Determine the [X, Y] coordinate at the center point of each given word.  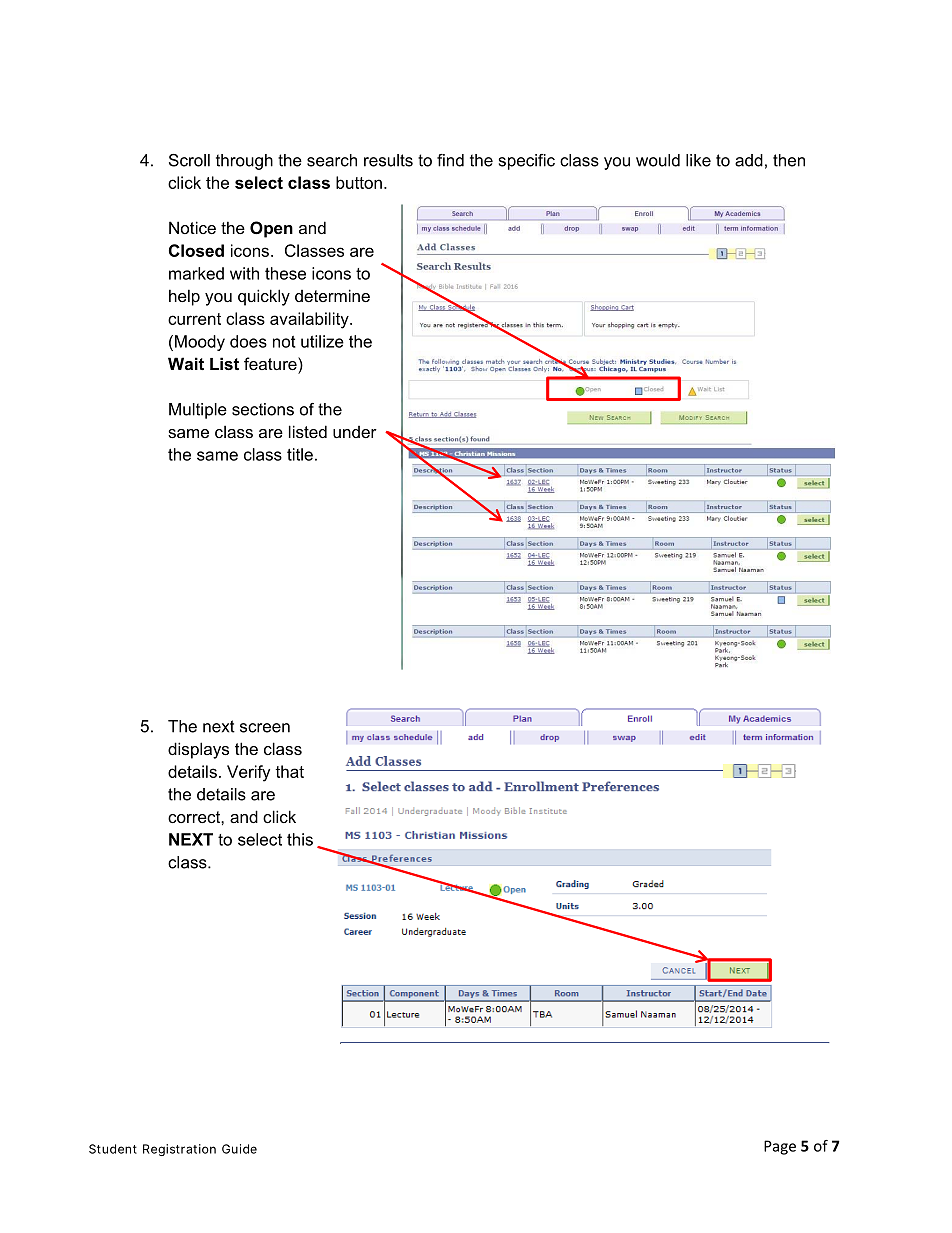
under [355, 432]
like [698, 160]
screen [265, 728]
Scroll [189, 160]
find [450, 160]
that [289, 771]
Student [113, 1149]
